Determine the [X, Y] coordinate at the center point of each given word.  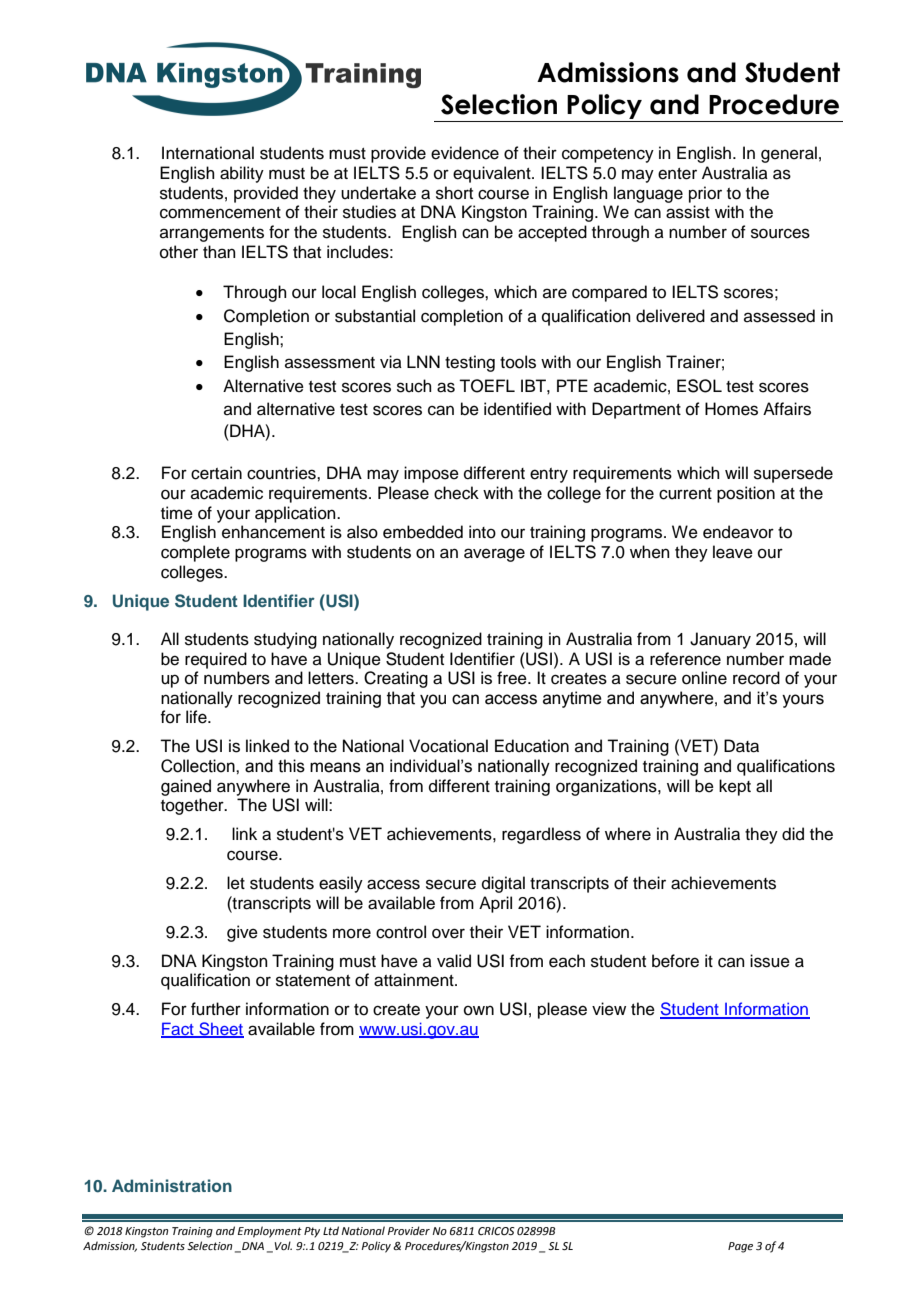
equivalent [493, 174]
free [513, 678]
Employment [270, 1232]
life [197, 717]
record [756, 678]
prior [705, 194]
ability [242, 174]
